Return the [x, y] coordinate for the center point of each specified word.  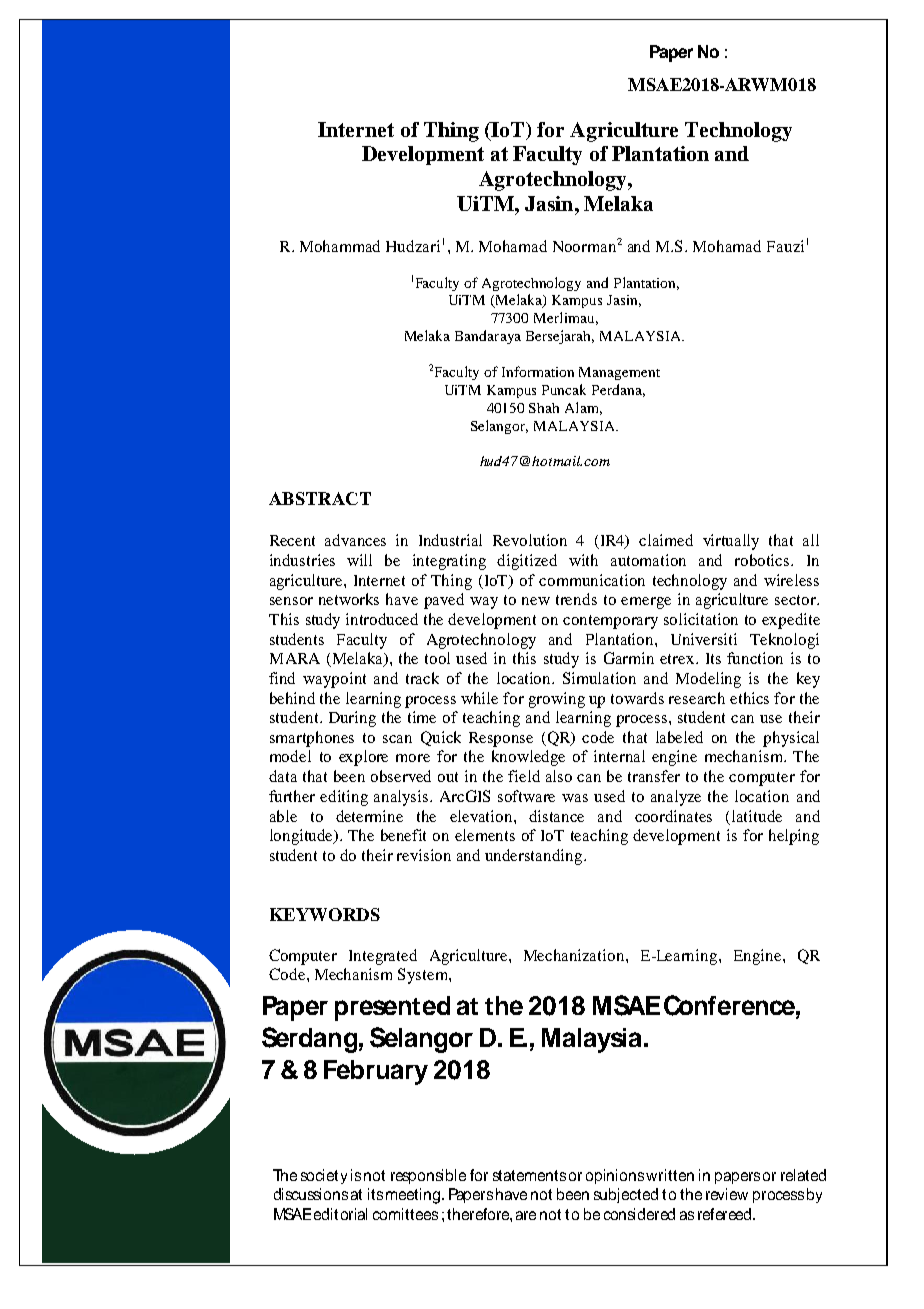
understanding [535, 857]
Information [538, 371]
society [324, 1176]
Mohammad [340, 246]
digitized [527, 562]
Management [619, 373]
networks [349, 599]
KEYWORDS [325, 914]
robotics [763, 560]
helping [794, 837]
